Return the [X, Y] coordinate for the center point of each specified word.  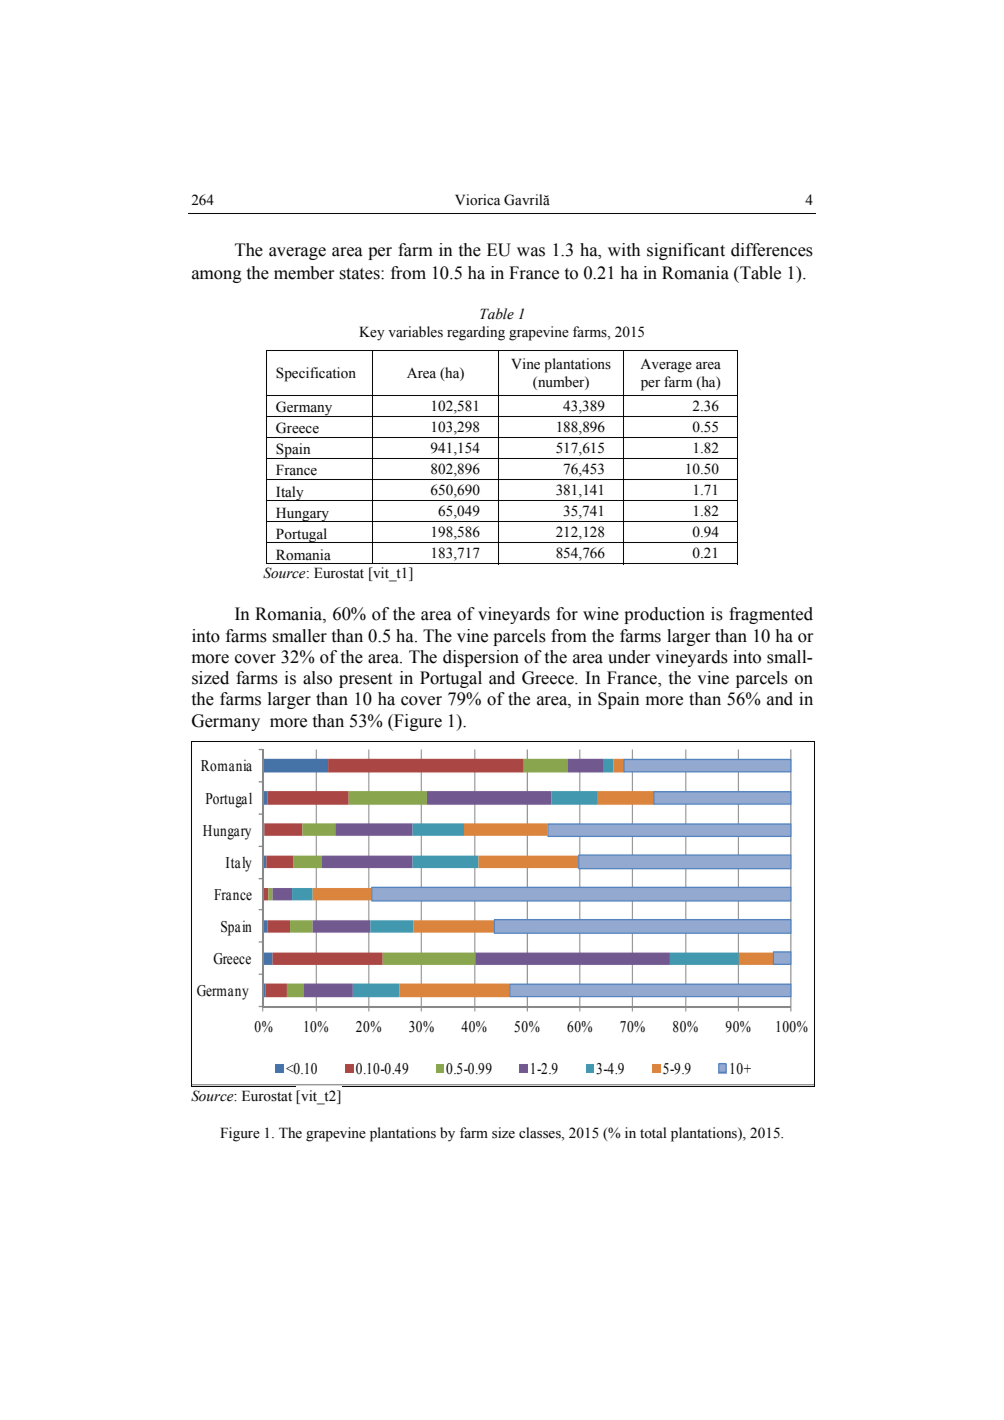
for [567, 614]
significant [686, 251]
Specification [316, 374]
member [304, 273]
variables [415, 332]
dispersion [481, 658]
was [531, 252]
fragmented [771, 615]
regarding [476, 333]
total [653, 1132]
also [317, 678]
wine [601, 614]
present [365, 680]
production [664, 615]
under [629, 657]
